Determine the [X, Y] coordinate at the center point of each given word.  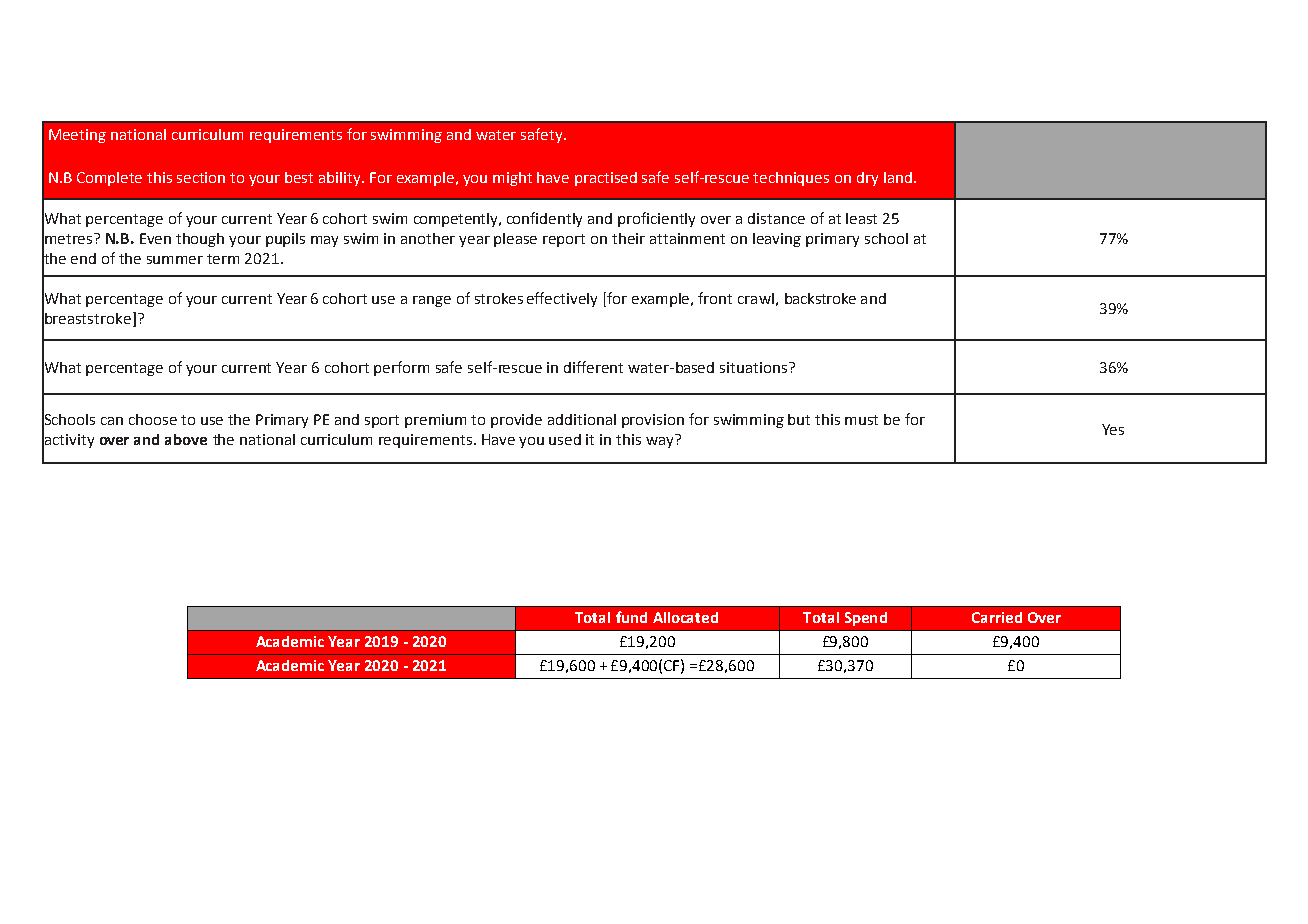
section [201, 177]
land [898, 177]
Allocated [685, 617]
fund [631, 617]
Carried [997, 617]
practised [606, 179]
